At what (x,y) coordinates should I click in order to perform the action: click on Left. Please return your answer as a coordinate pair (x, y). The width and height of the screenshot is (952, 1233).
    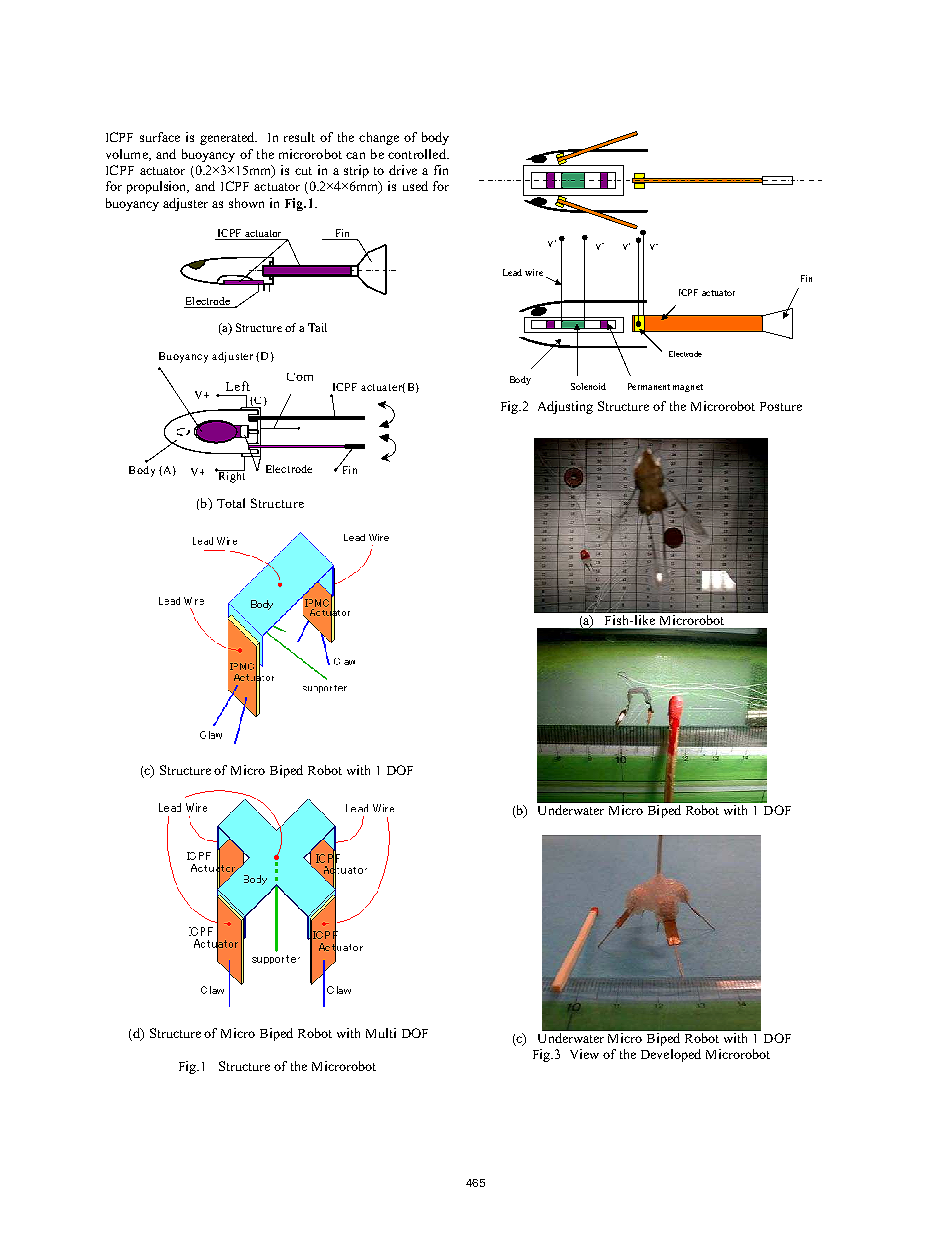
    Looking at the image, I should click on (238, 386).
